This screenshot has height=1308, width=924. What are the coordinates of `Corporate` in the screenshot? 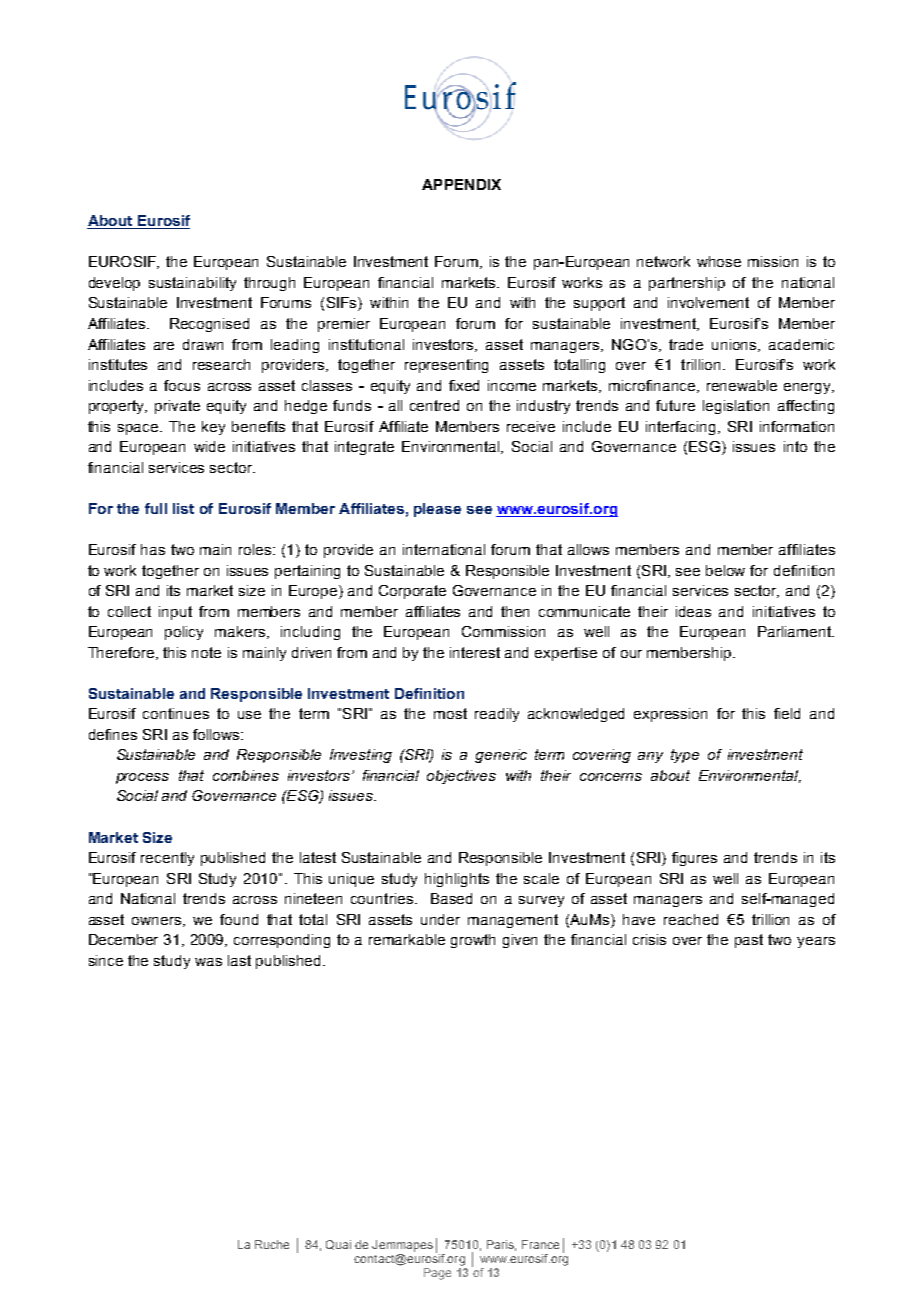 It's located at (412, 592).
